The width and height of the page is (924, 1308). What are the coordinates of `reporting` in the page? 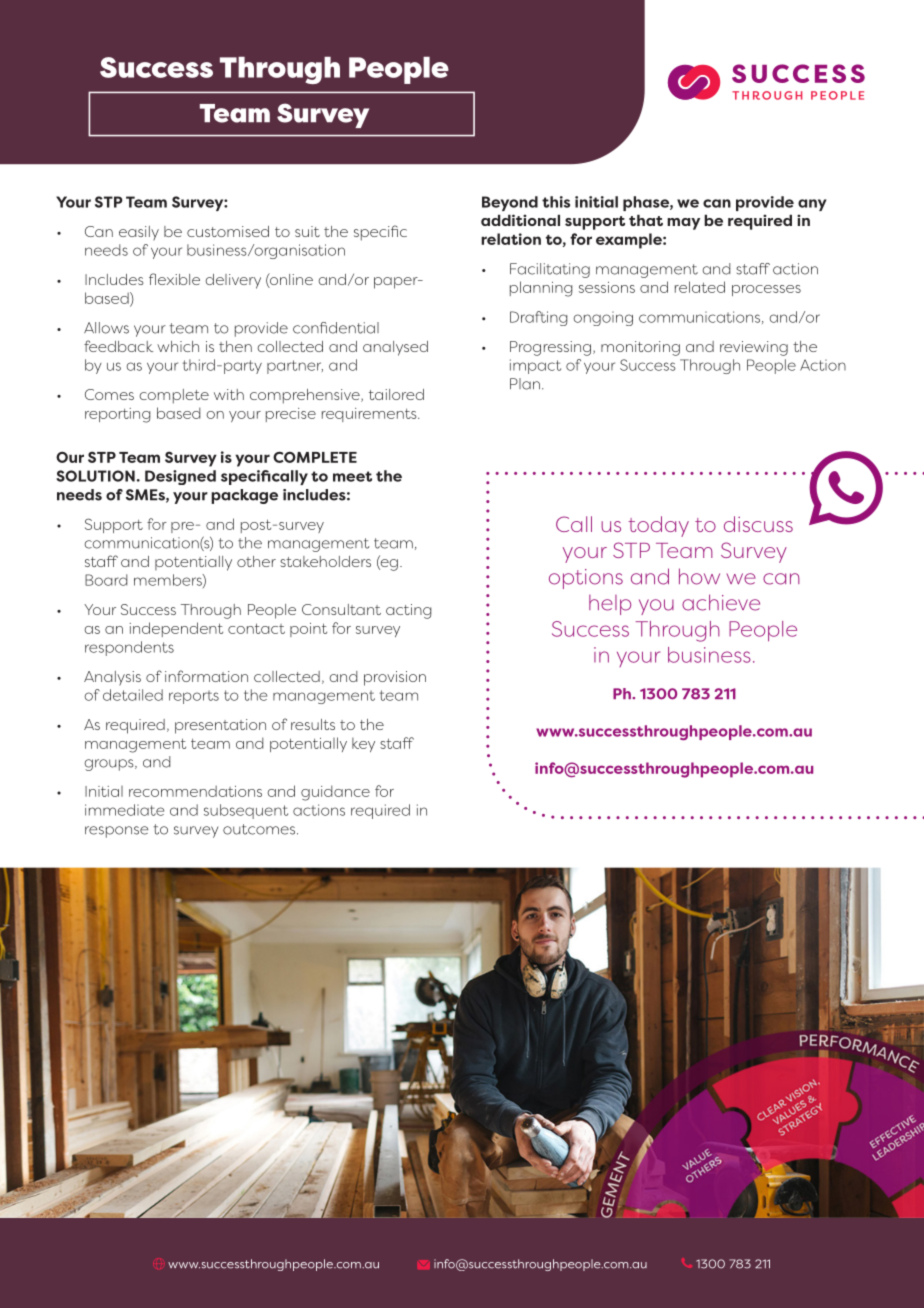 It's located at (117, 415).
